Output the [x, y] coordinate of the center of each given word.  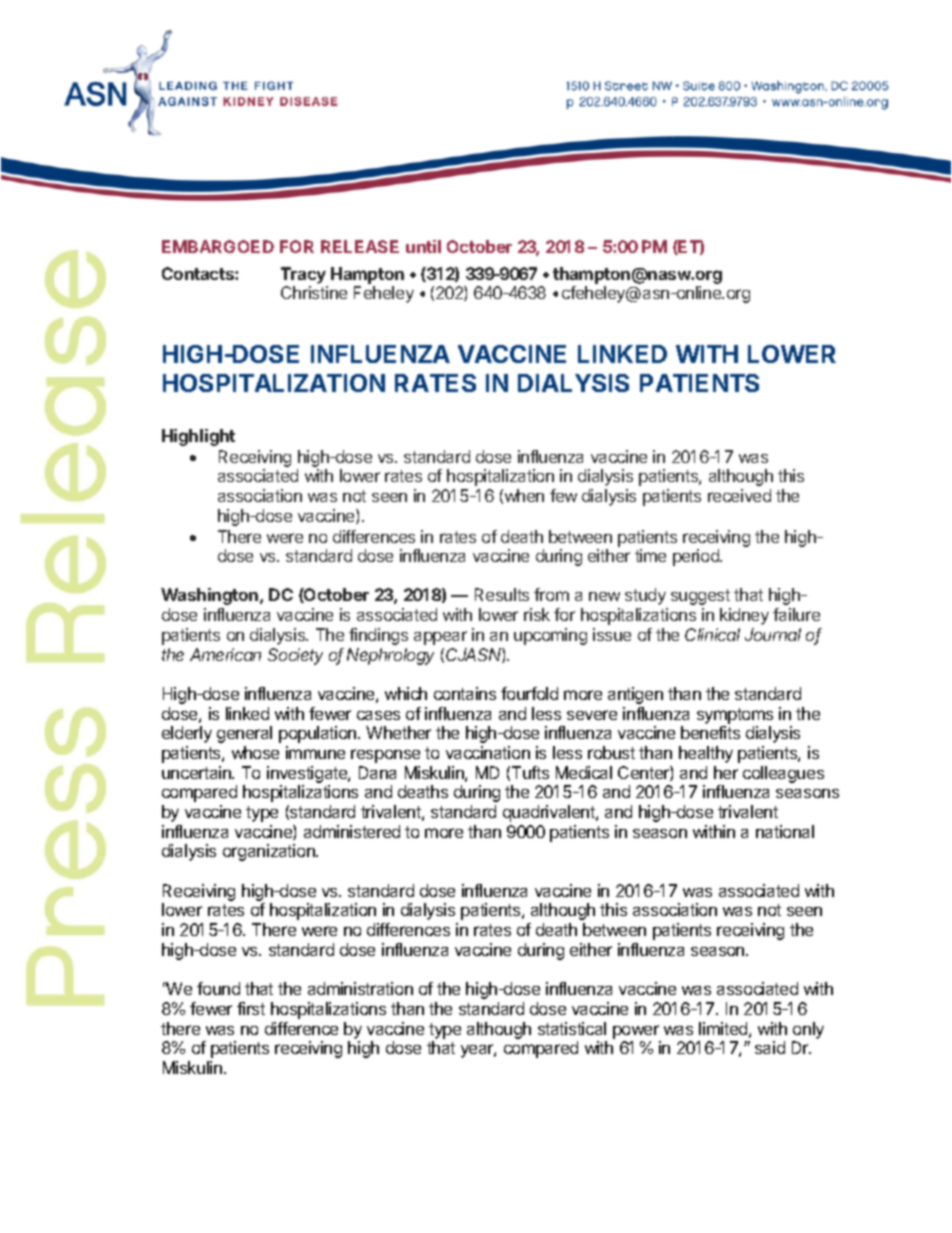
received [739, 495]
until [423, 246]
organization [270, 852]
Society [295, 656]
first [251, 1008]
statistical [572, 1028]
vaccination [488, 752]
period [697, 557]
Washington [211, 596]
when [524, 495]
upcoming [550, 636]
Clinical [712, 634]
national [785, 831]
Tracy [303, 275]
